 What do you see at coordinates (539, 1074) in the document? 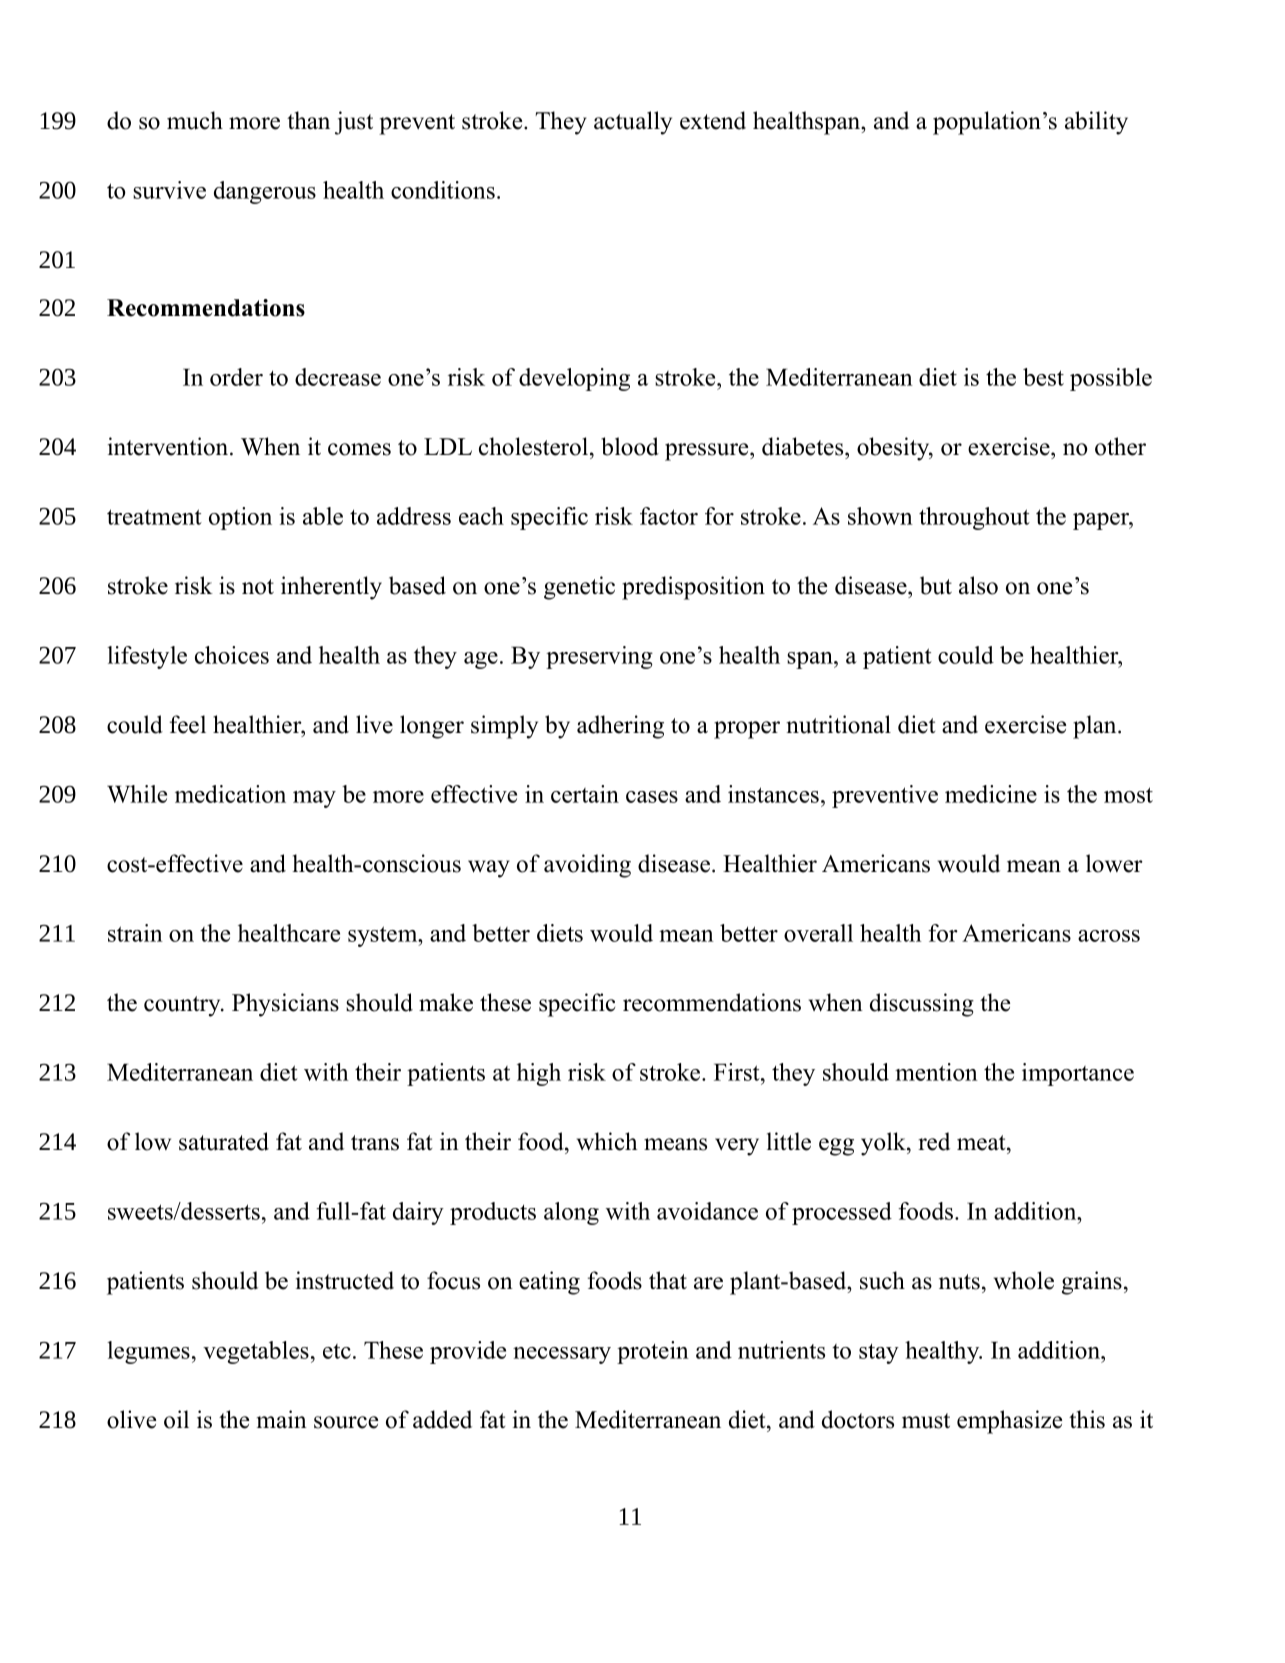
I see `high` at bounding box center [539, 1074].
